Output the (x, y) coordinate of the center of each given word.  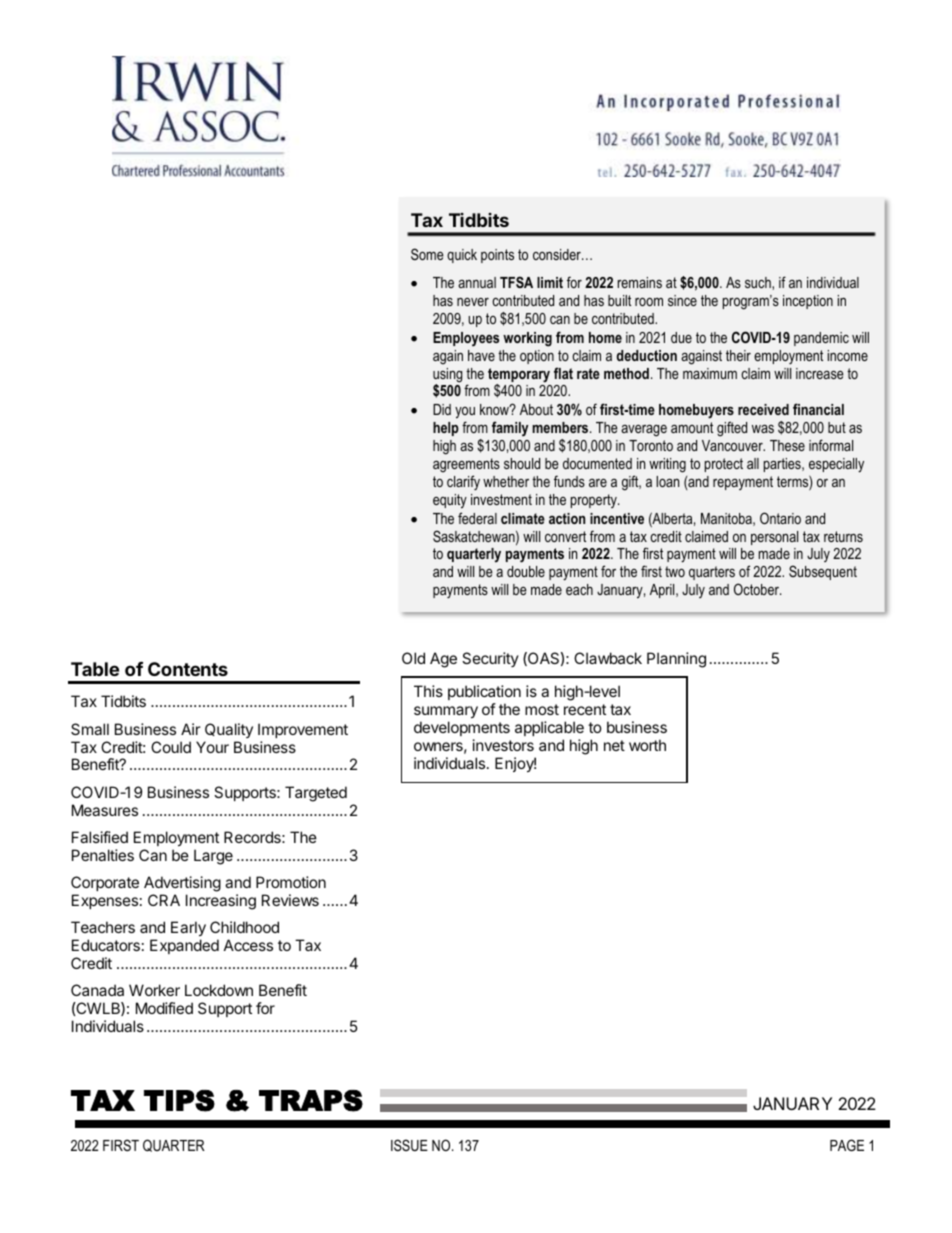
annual (477, 282)
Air (191, 729)
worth (647, 745)
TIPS (179, 1101)
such (759, 283)
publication (484, 694)
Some (427, 254)
